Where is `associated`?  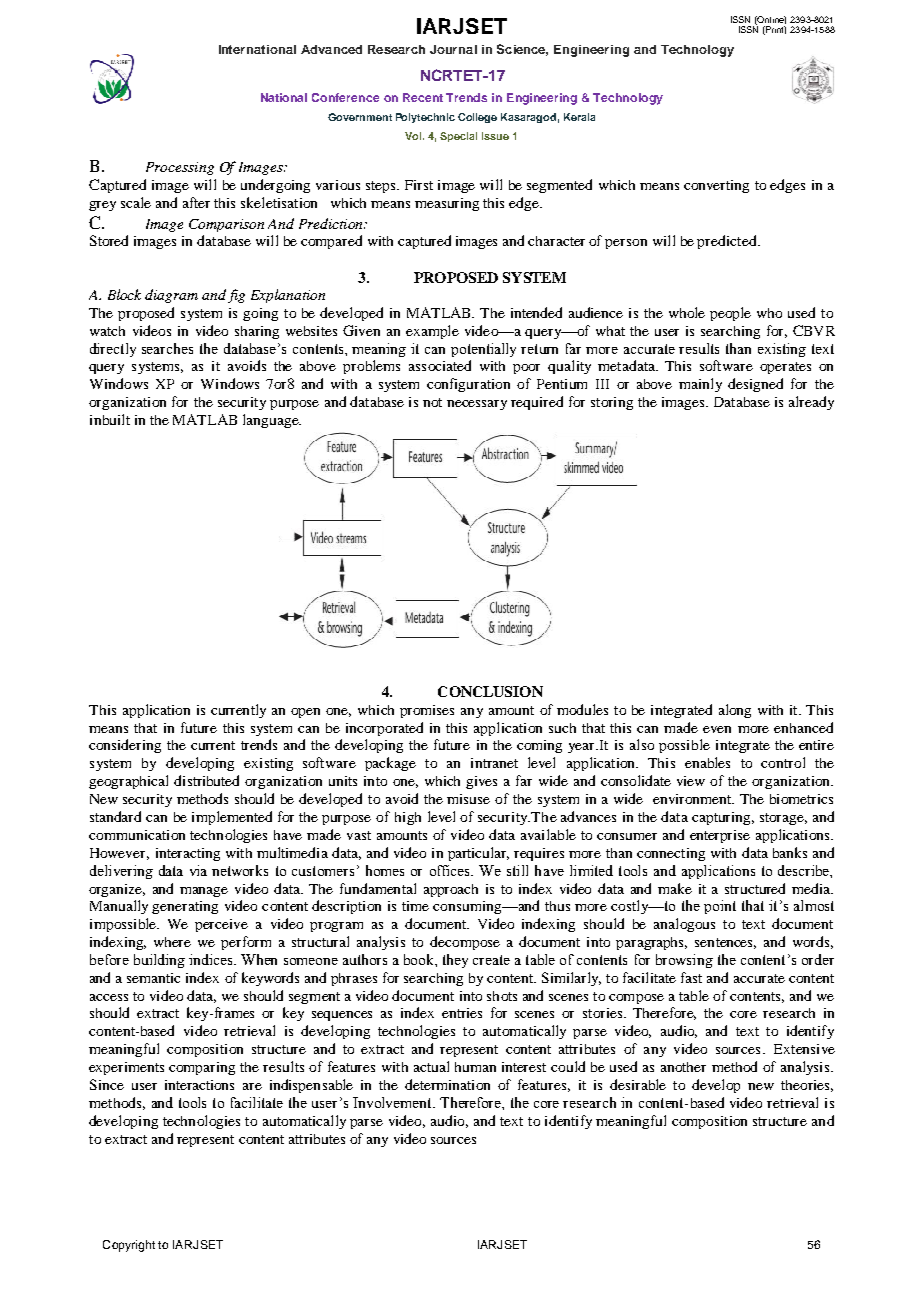 associated is located at coordinates (440, 365).
